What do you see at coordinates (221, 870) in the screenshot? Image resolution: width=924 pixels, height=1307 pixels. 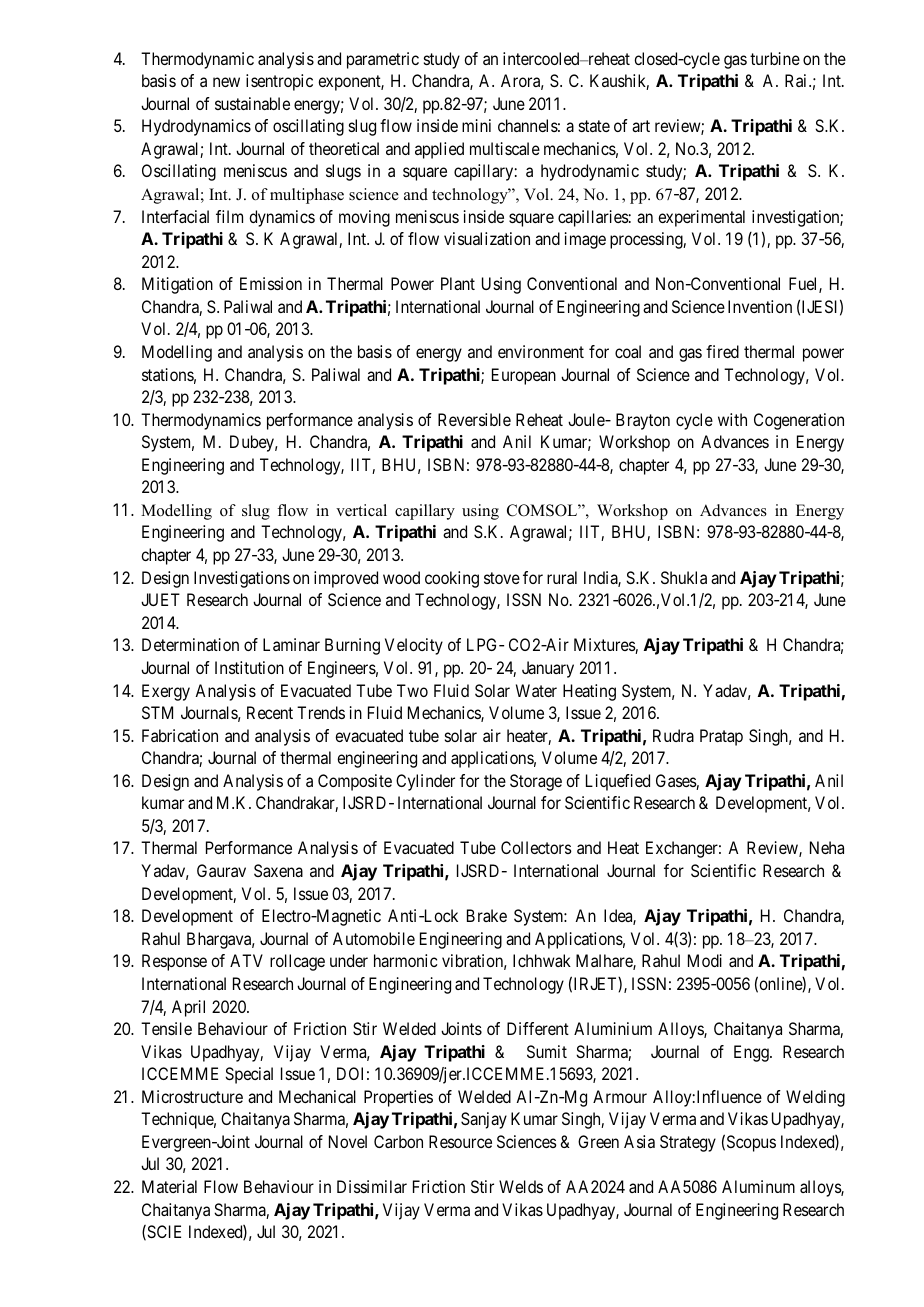 I see `Gaurav` at bounding box center [221, 870].
